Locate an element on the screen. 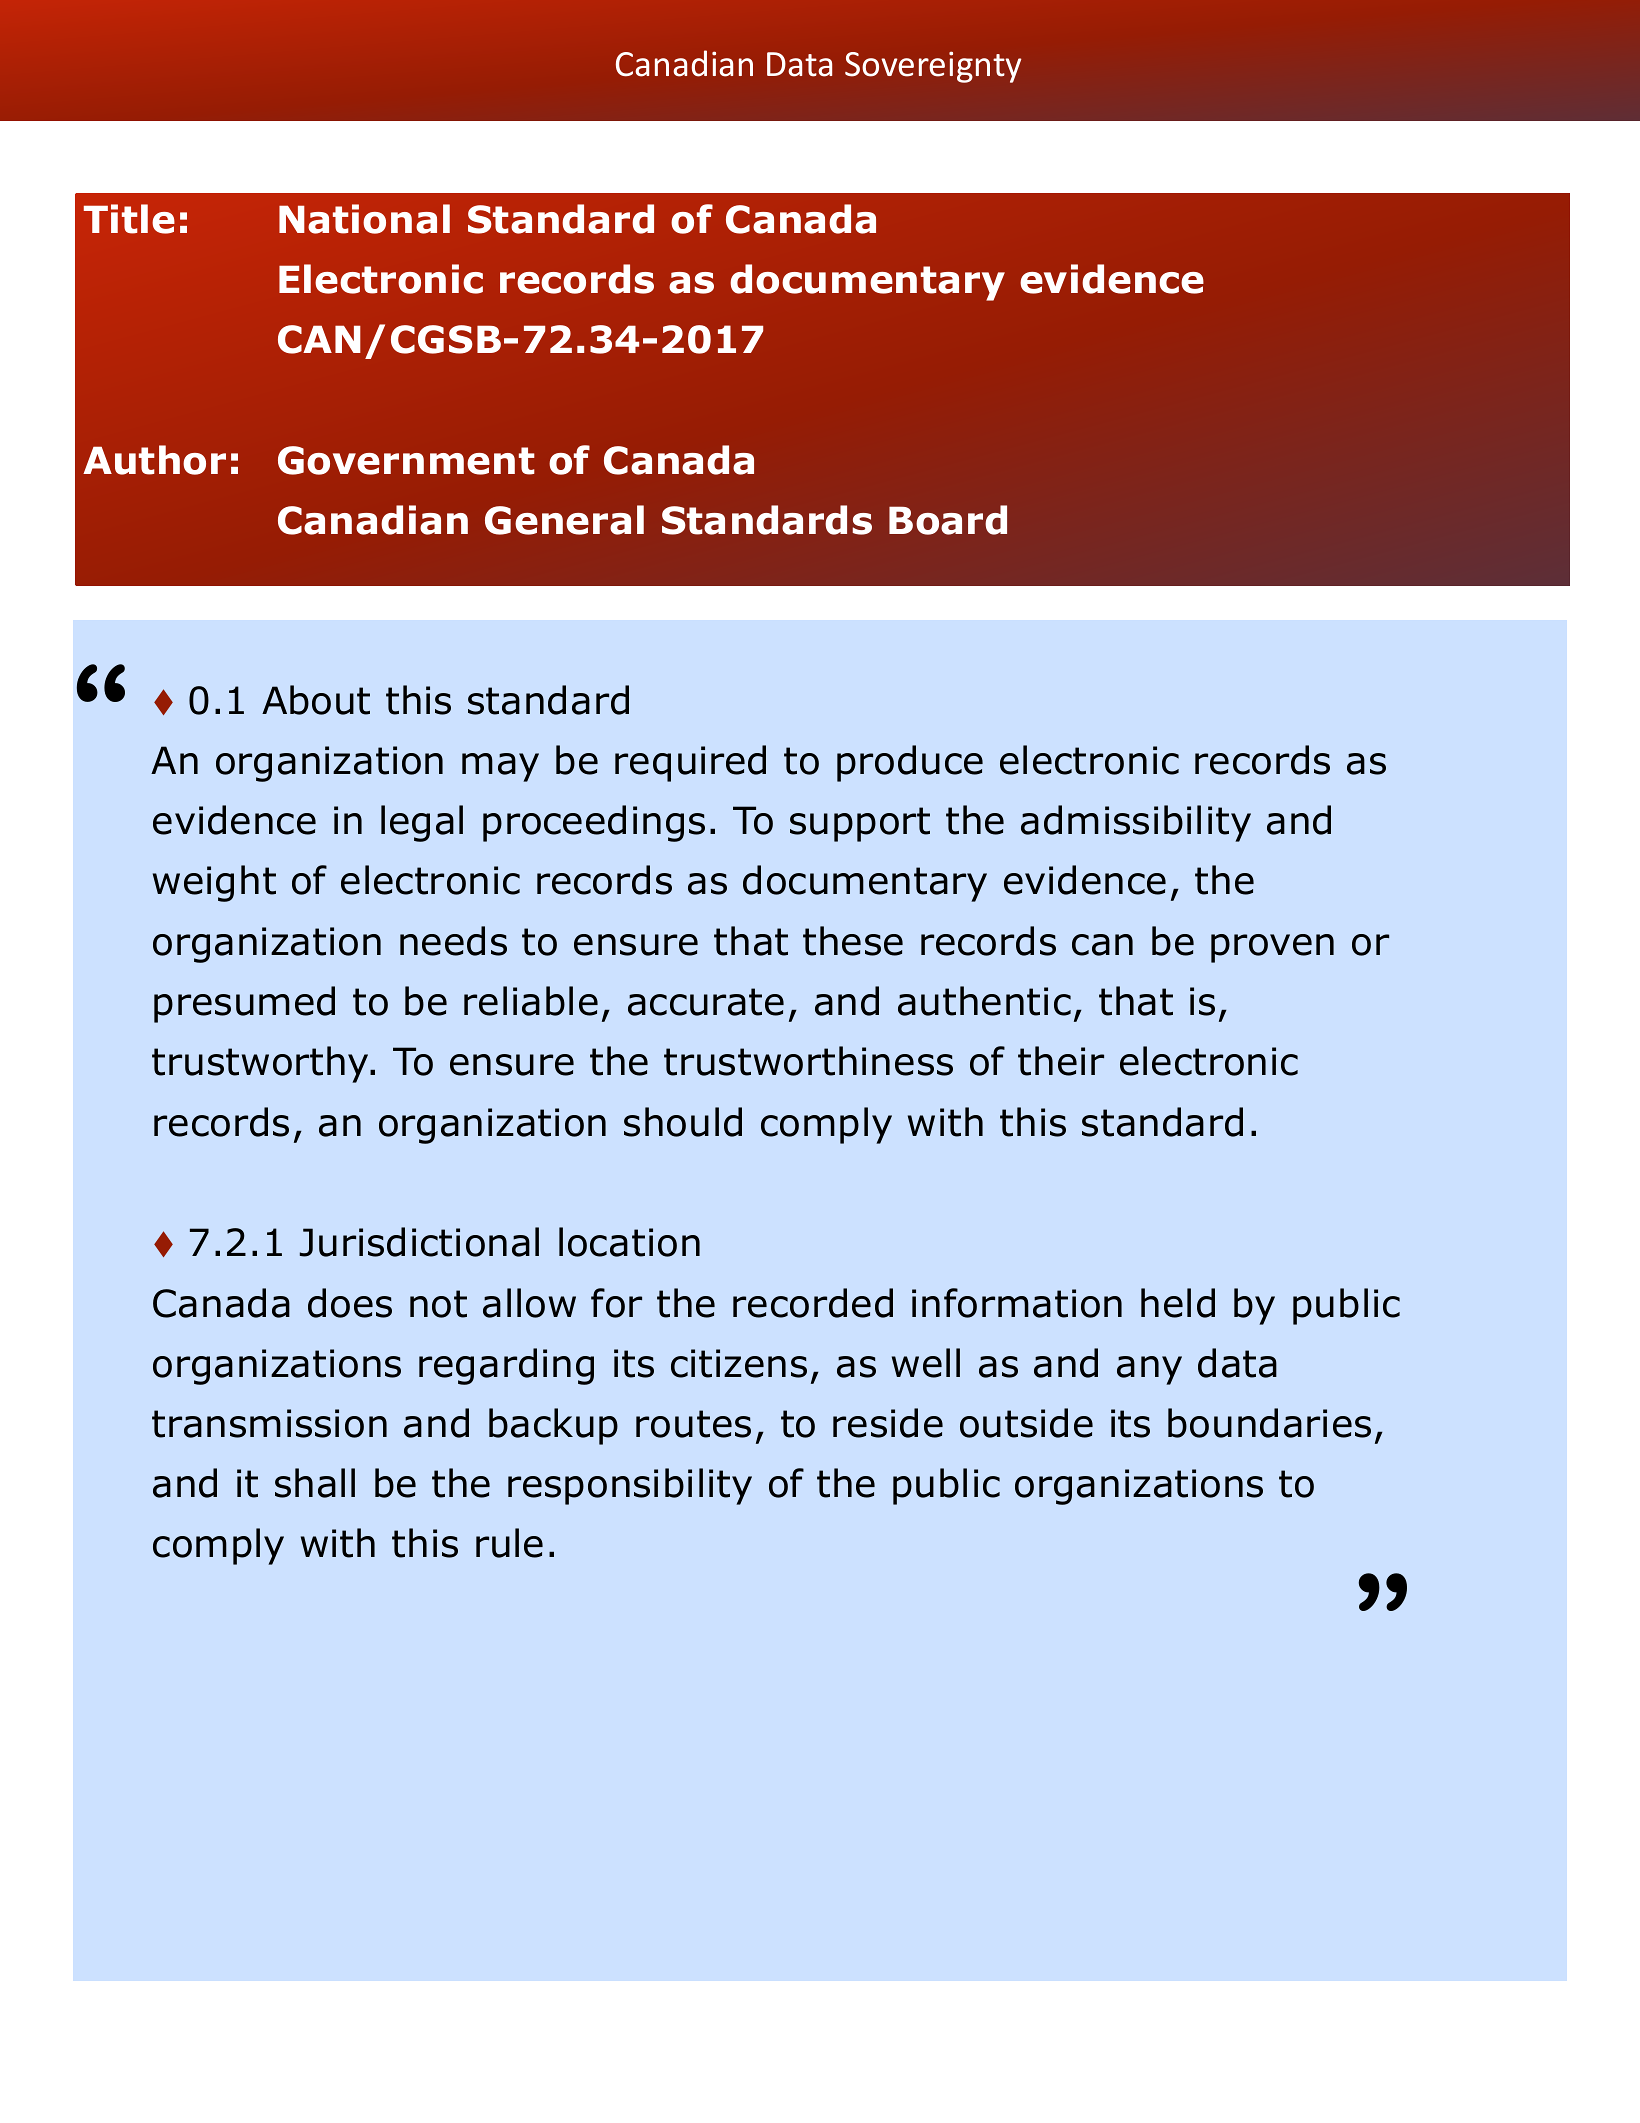 The height and width of the screenshot is (2123, 1640). National is located at coordinates (364, 219).
